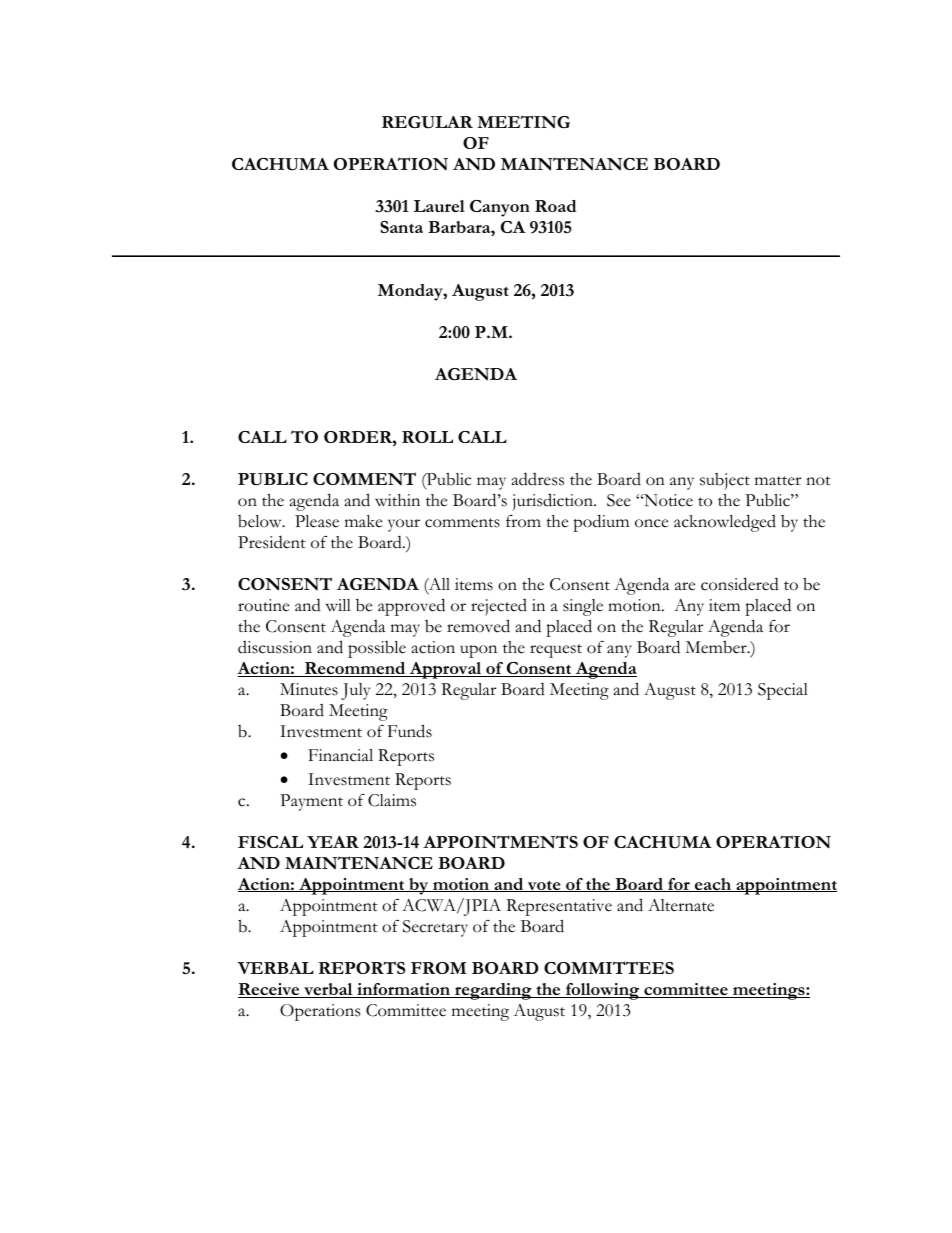 The image size is (952, 1233). Describe the element at coordinates (338, 605) in the screenshot. I see `will` at that location.
